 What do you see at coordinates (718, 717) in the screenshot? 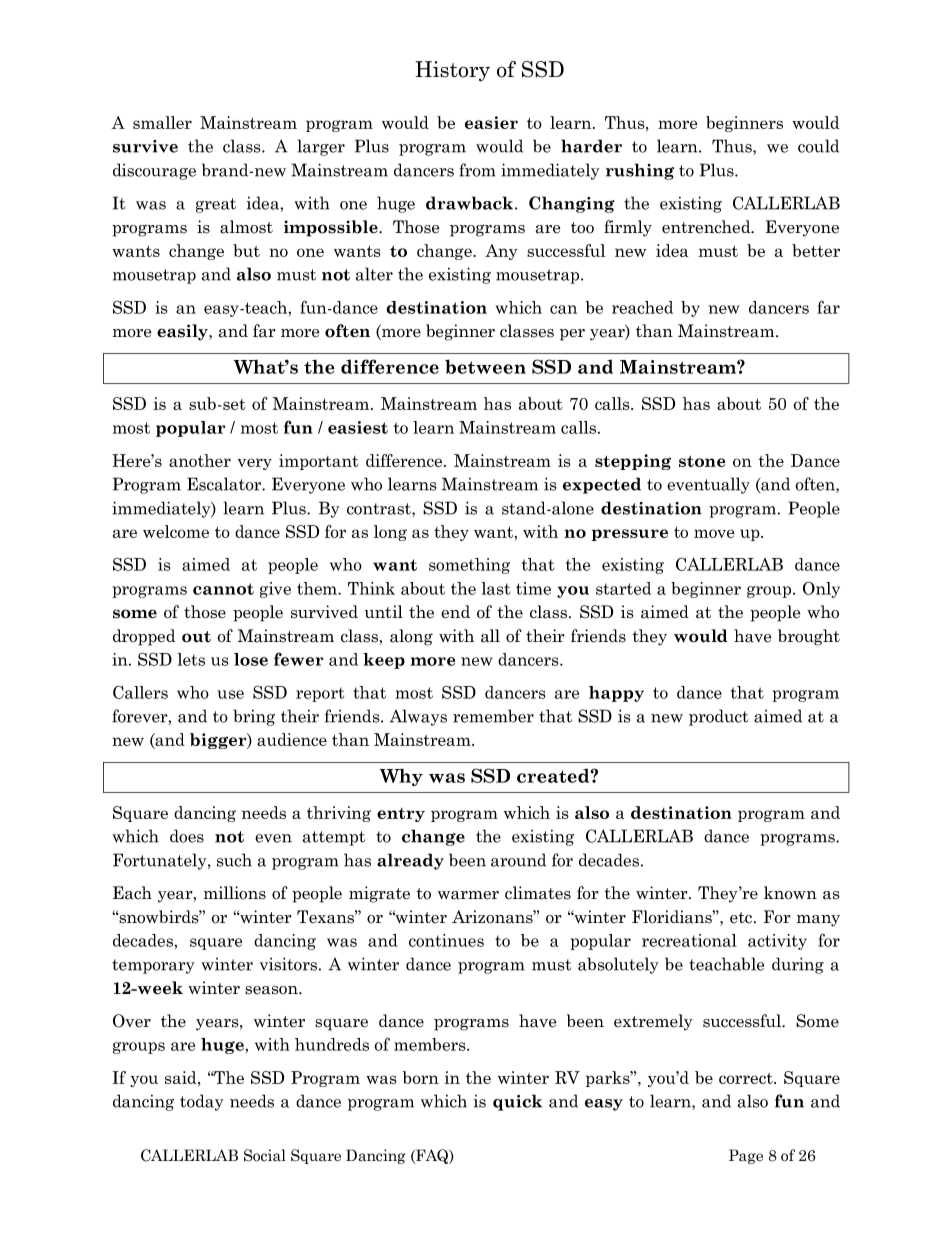
I see `product` at bounding box center [718, 717].
